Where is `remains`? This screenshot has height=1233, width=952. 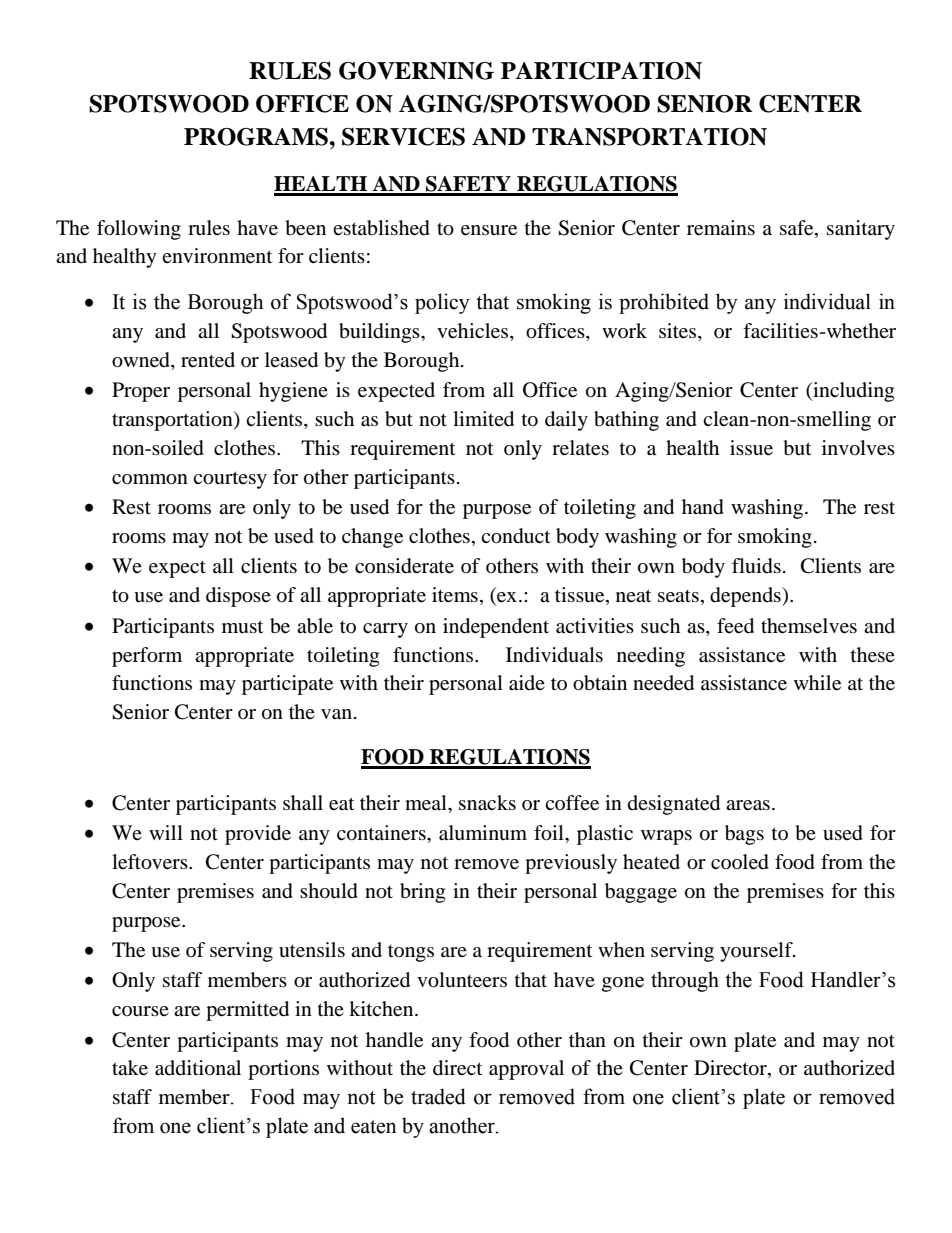 remains is located at coordinates (721, 228).
